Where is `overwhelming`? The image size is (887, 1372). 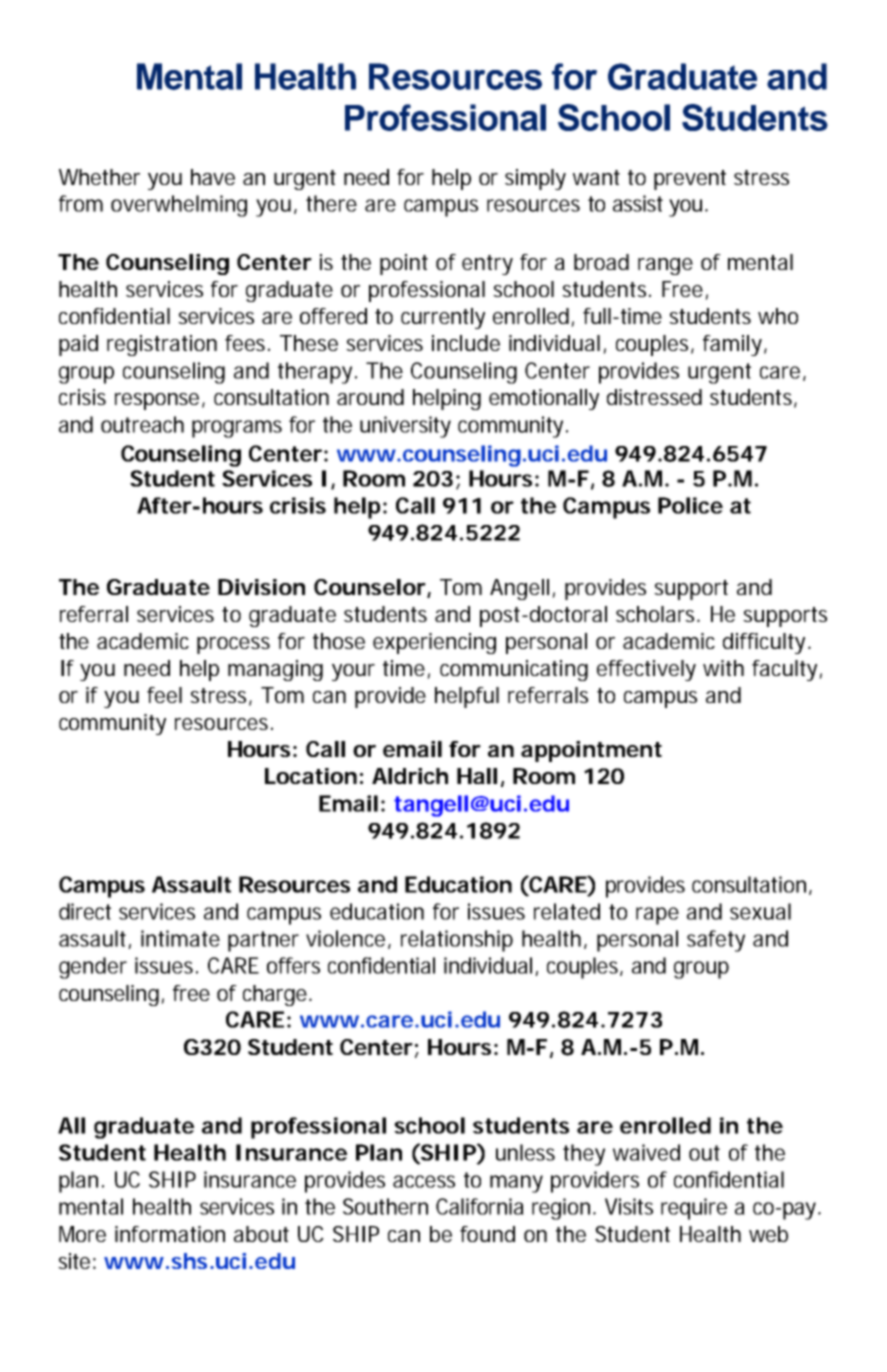 overwhelming is located at coordinates (179, 206).
